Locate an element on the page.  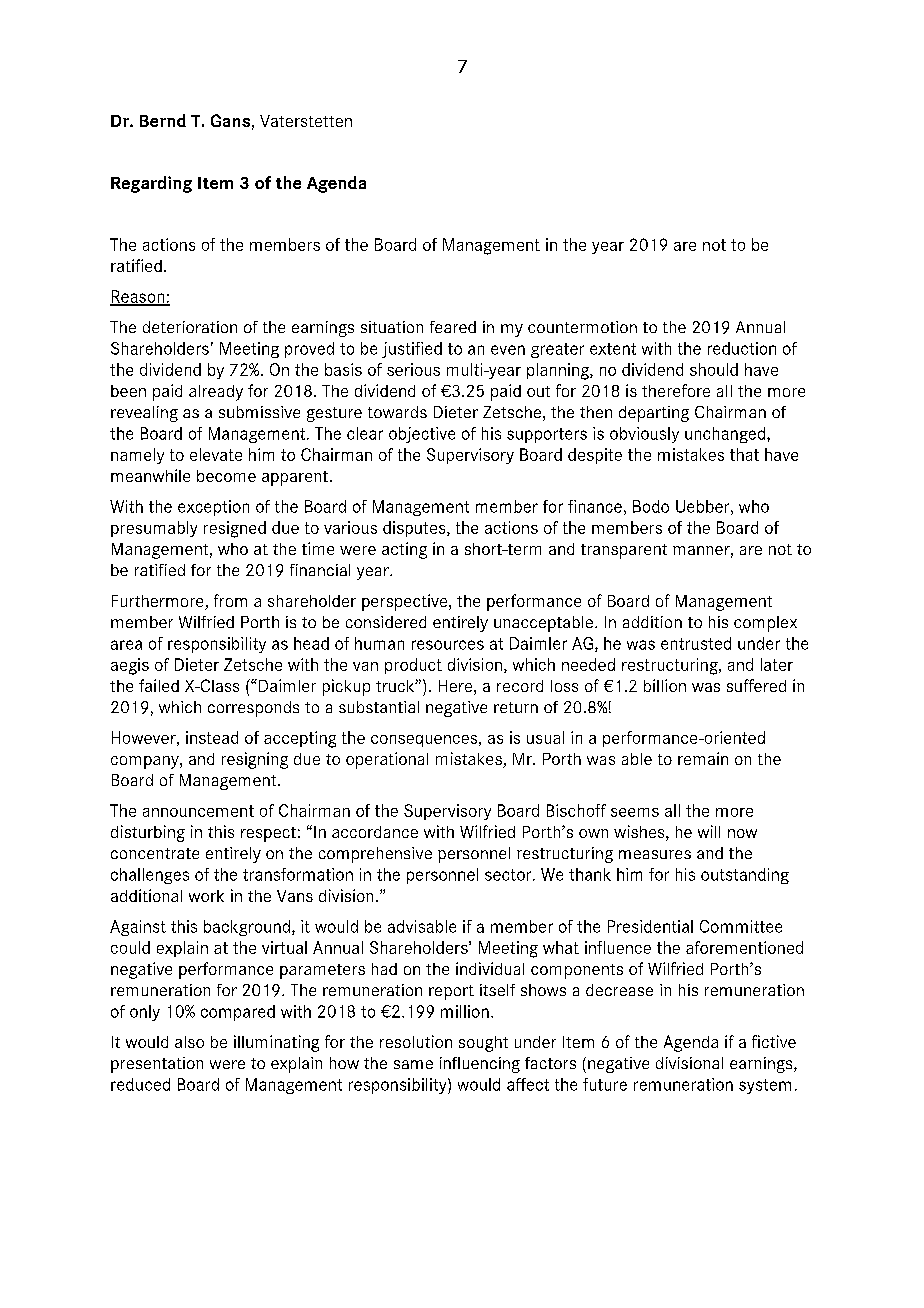
already is located at coordinates (216, 393).
